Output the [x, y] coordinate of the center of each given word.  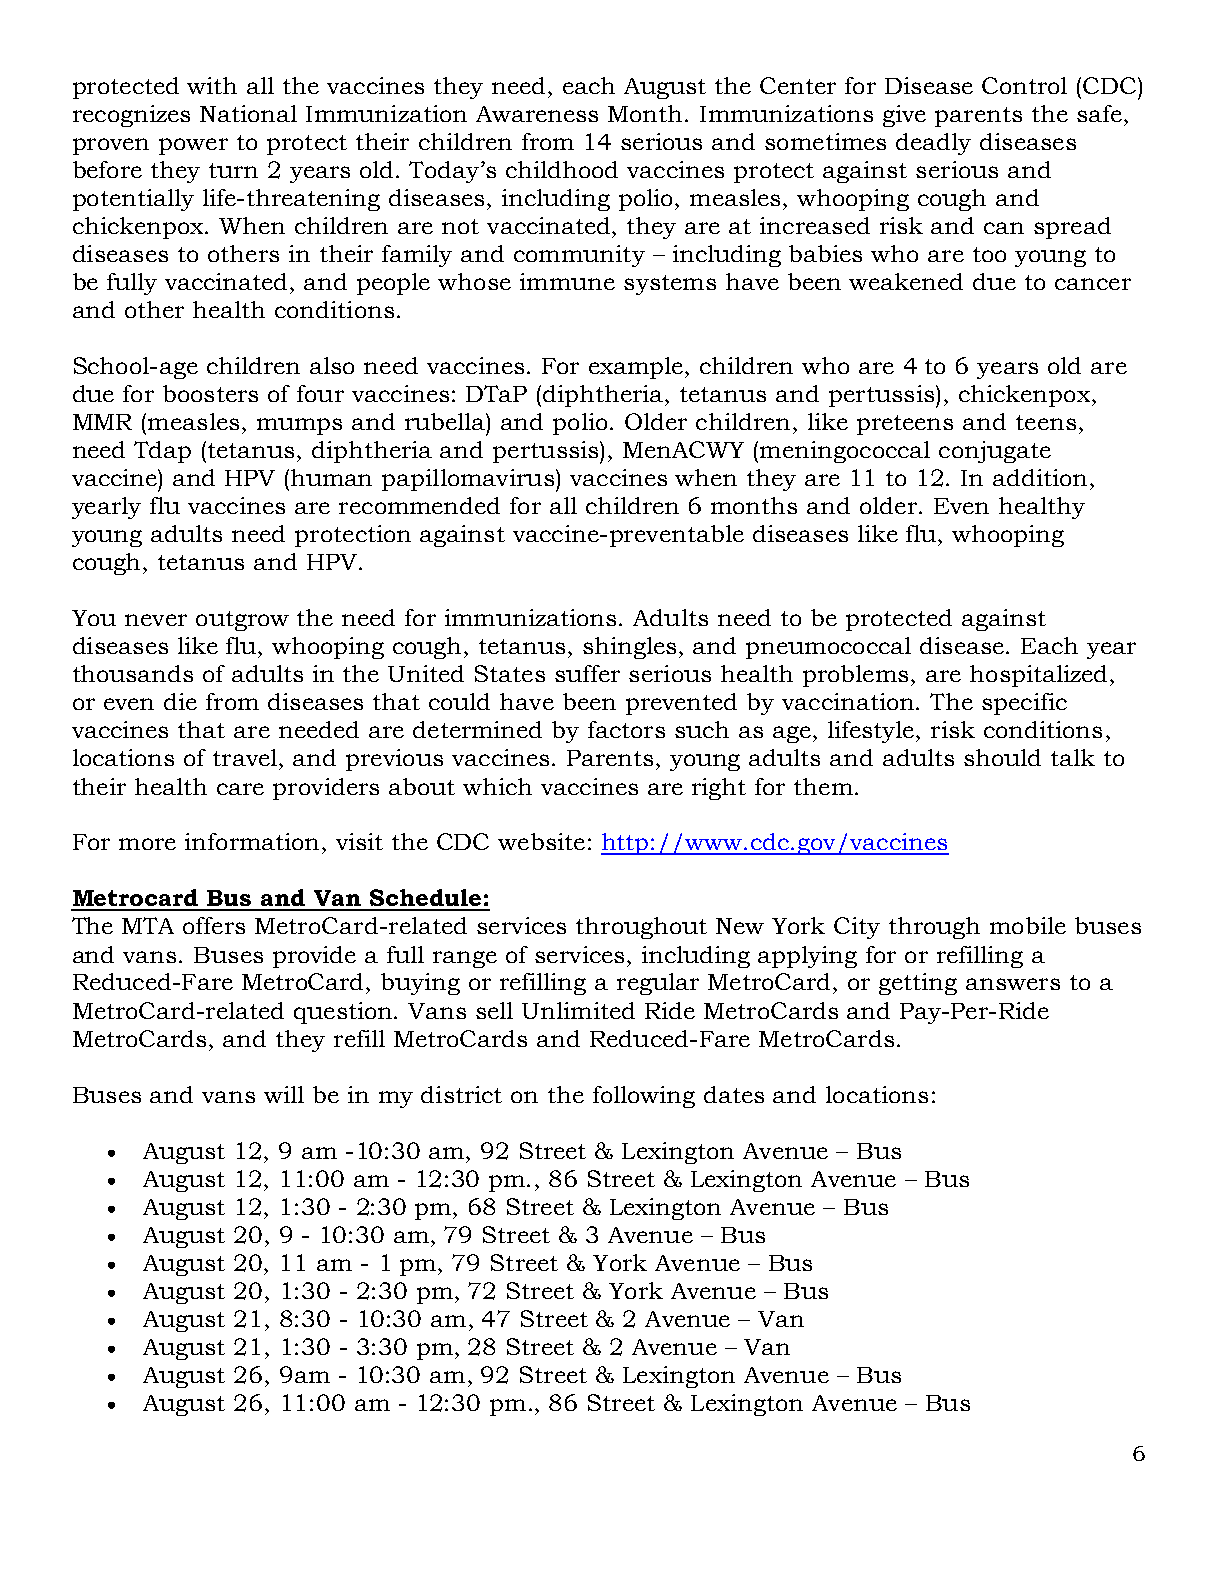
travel [246, 757]
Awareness [537, 114]
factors [626, 729]
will [284, 1094]
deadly [933, 144]
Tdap [162, 452]
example [637, 368]
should [1002, 757]
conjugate [995, 452]
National [248, 113]
